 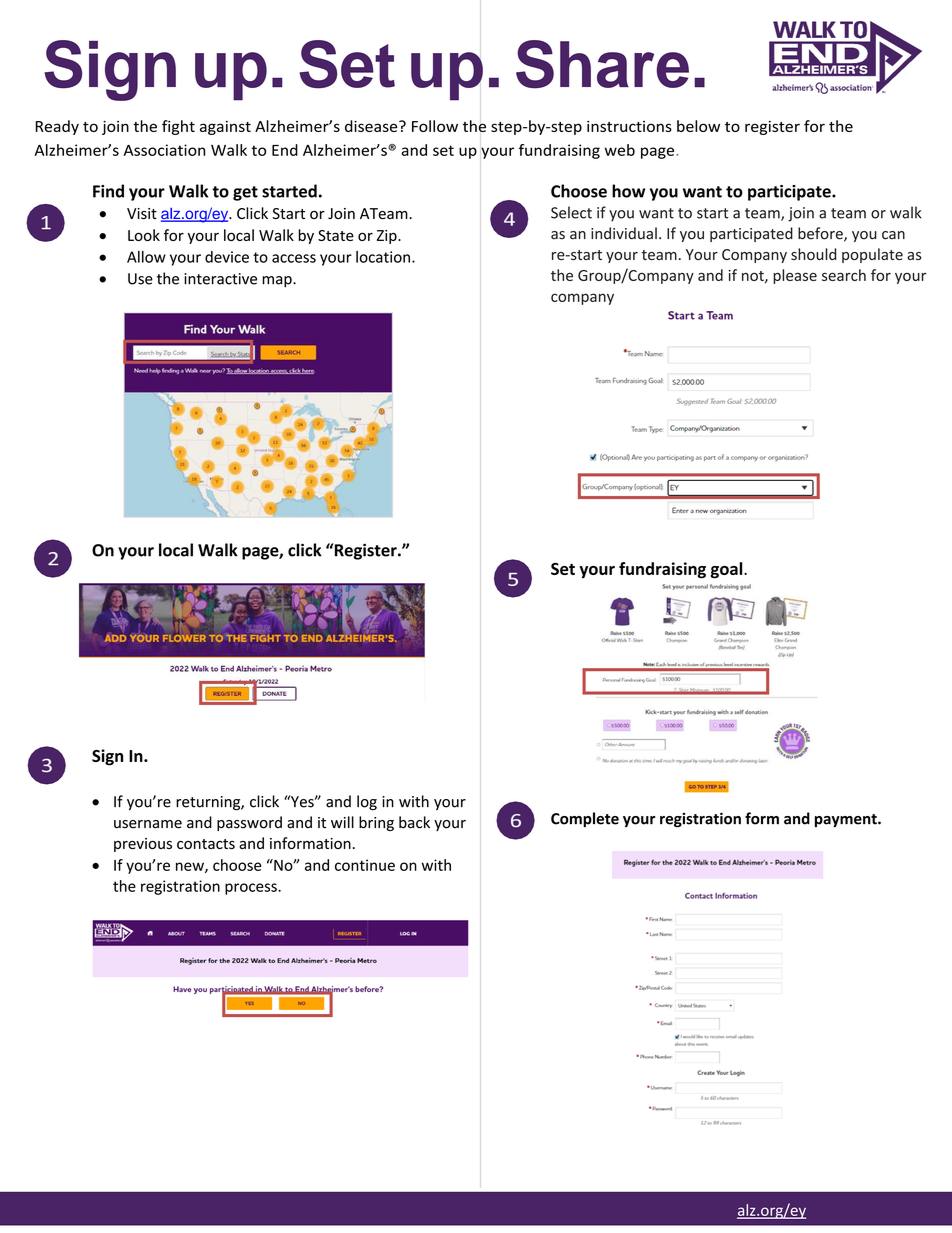 What do you see at coordinates (698, 126) in the screenshot?
I see `below` at bounding box center [698, 126].
